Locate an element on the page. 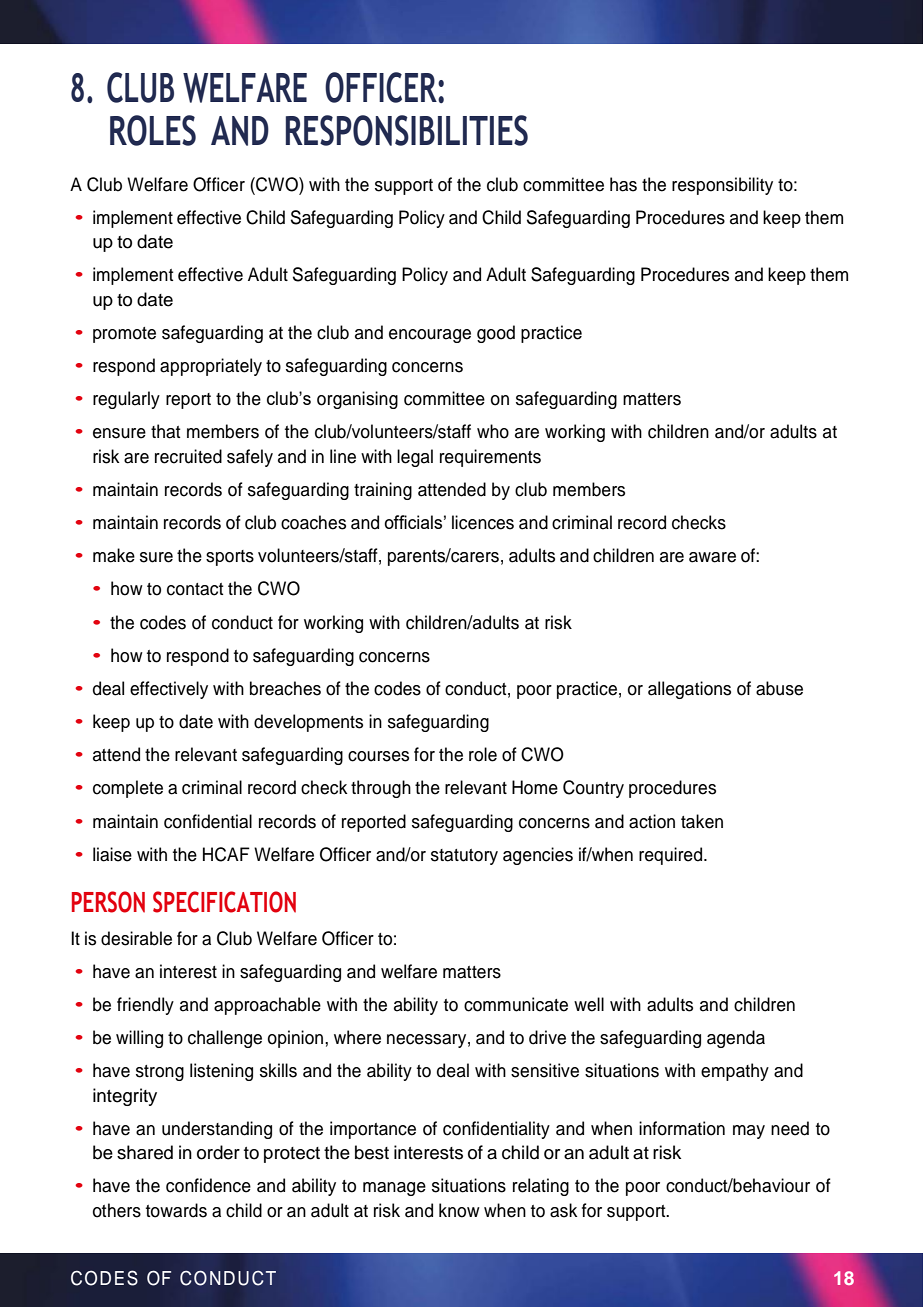 Image resolution: width=924 pixels, height=1307 pixels. confidence is located at coordinates (208, 1185).
